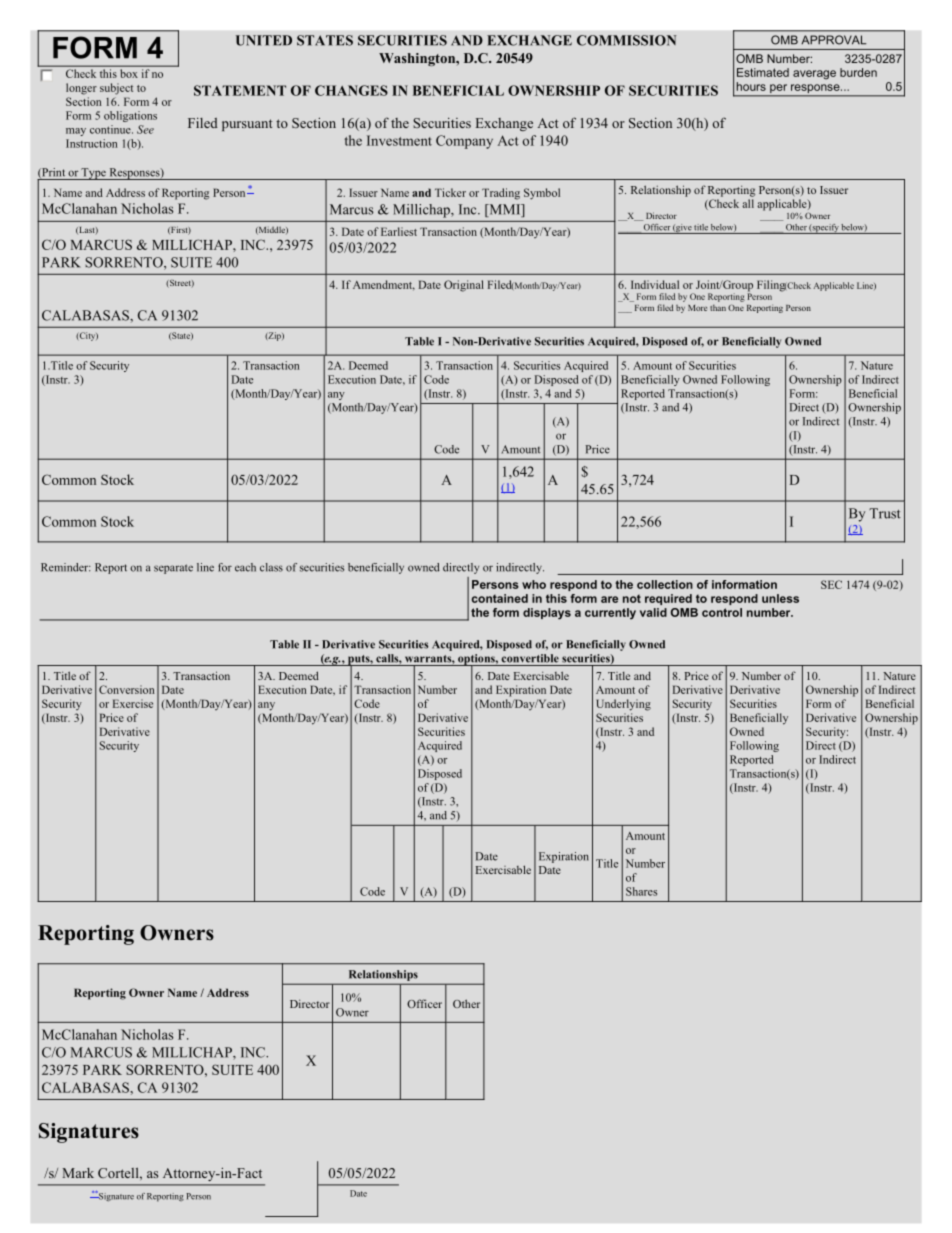  What do you see at coordinates (126, 689) in the screenshot?
I see `Conversion` at bounding box center [126, 689].
